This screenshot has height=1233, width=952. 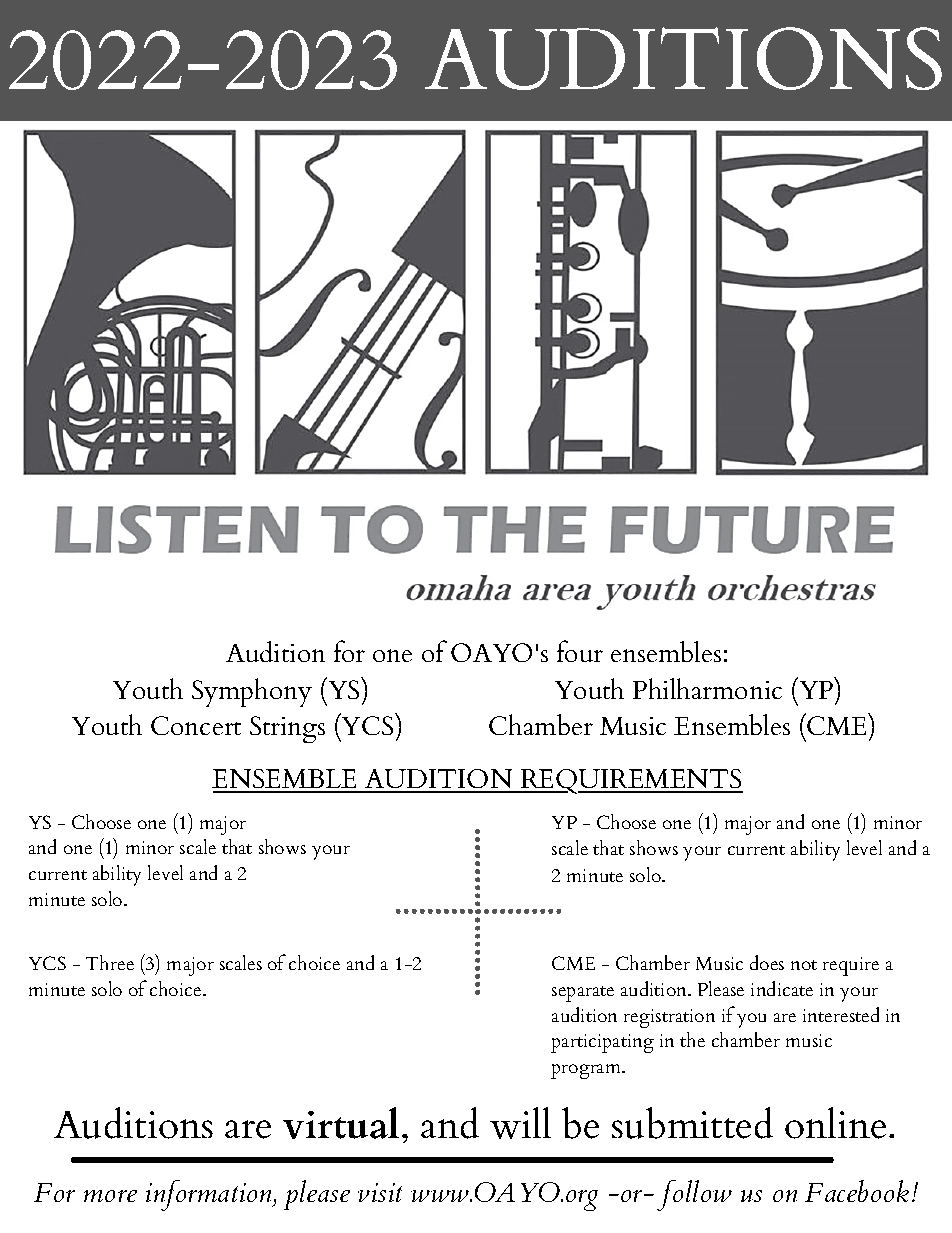 What do you see at coordinates (804, 965) in the screenshot?
I see `not` at bounding box center [804, 965].
